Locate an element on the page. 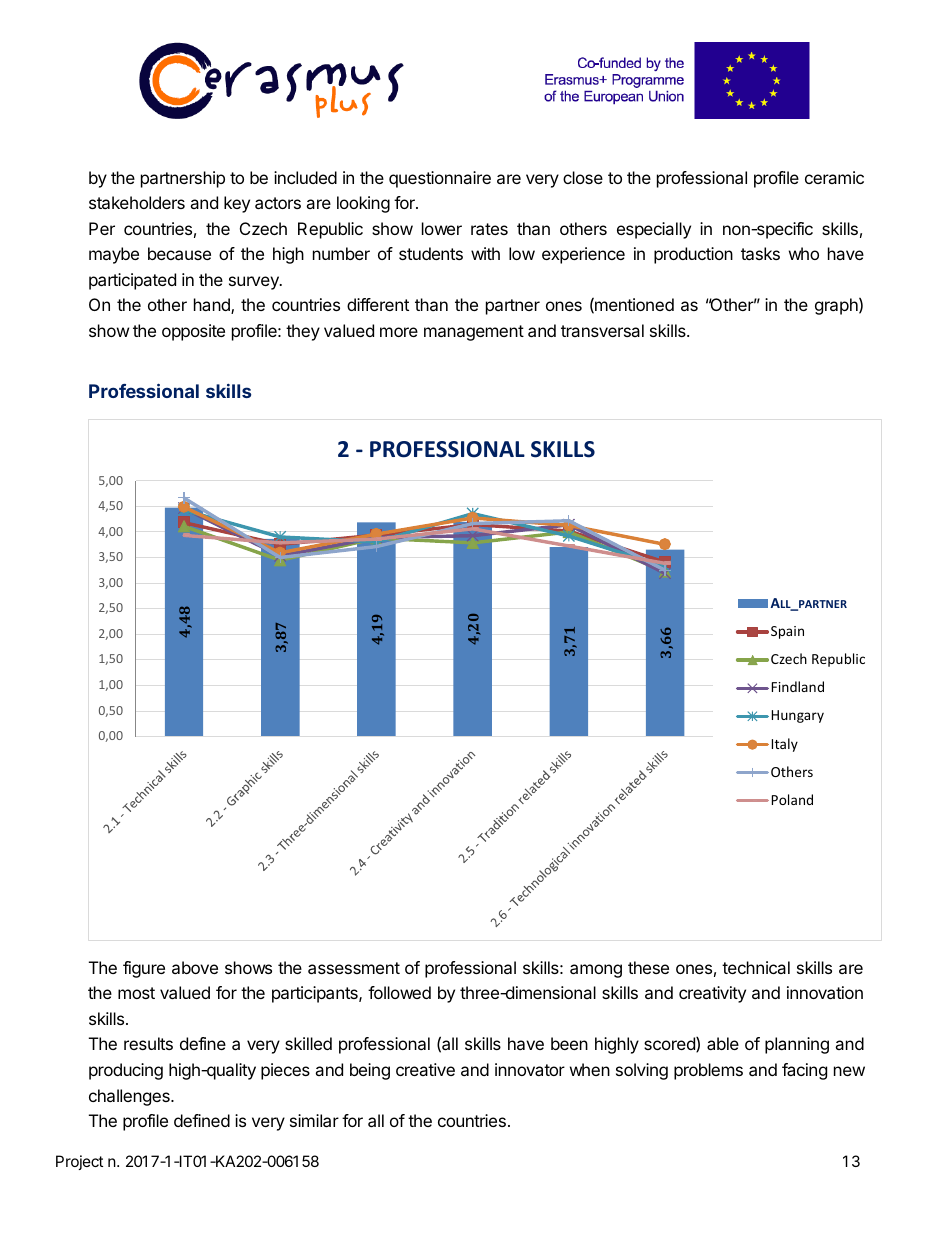 This image has height=1233, width=952. assessment is located at coordinates (354, 968).
